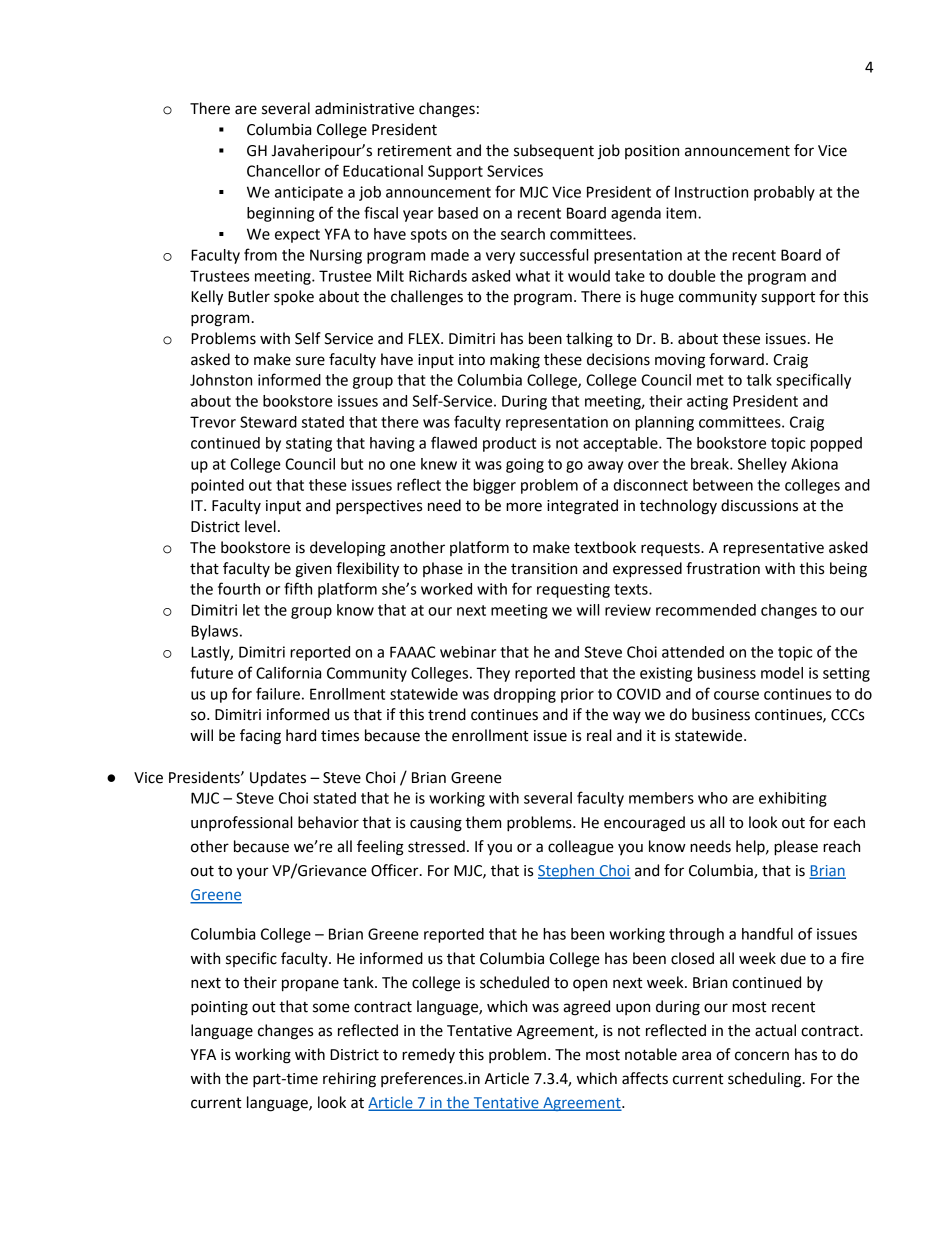  Describe the element at coordinates (554, 151) in the screenshot. I see `subsequent` at that location.
